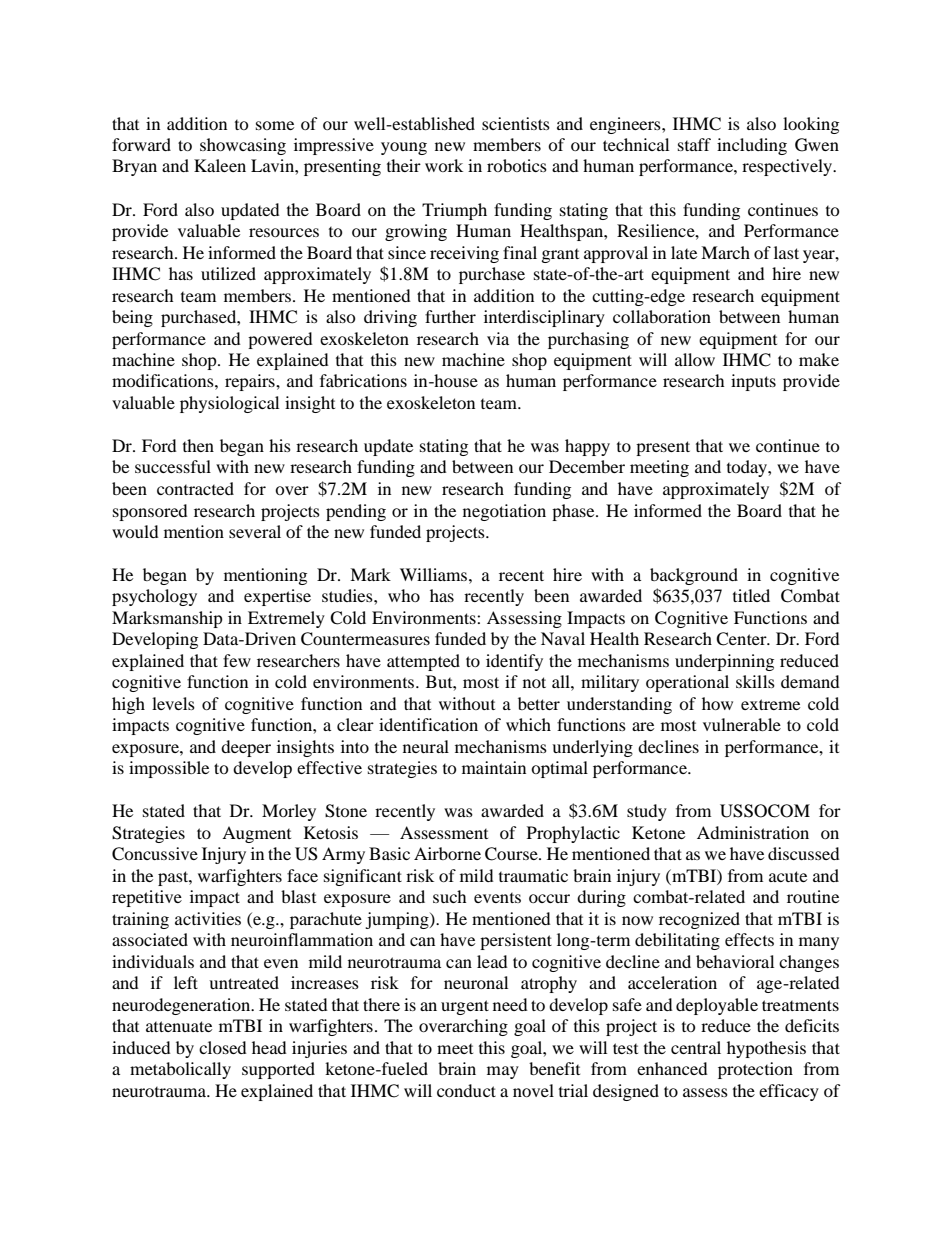 The width and height of the document is (952, 1233). What do you see at coordinates (753, 382) in the document?
I see `inputs` at bounding box center [753, 382].
